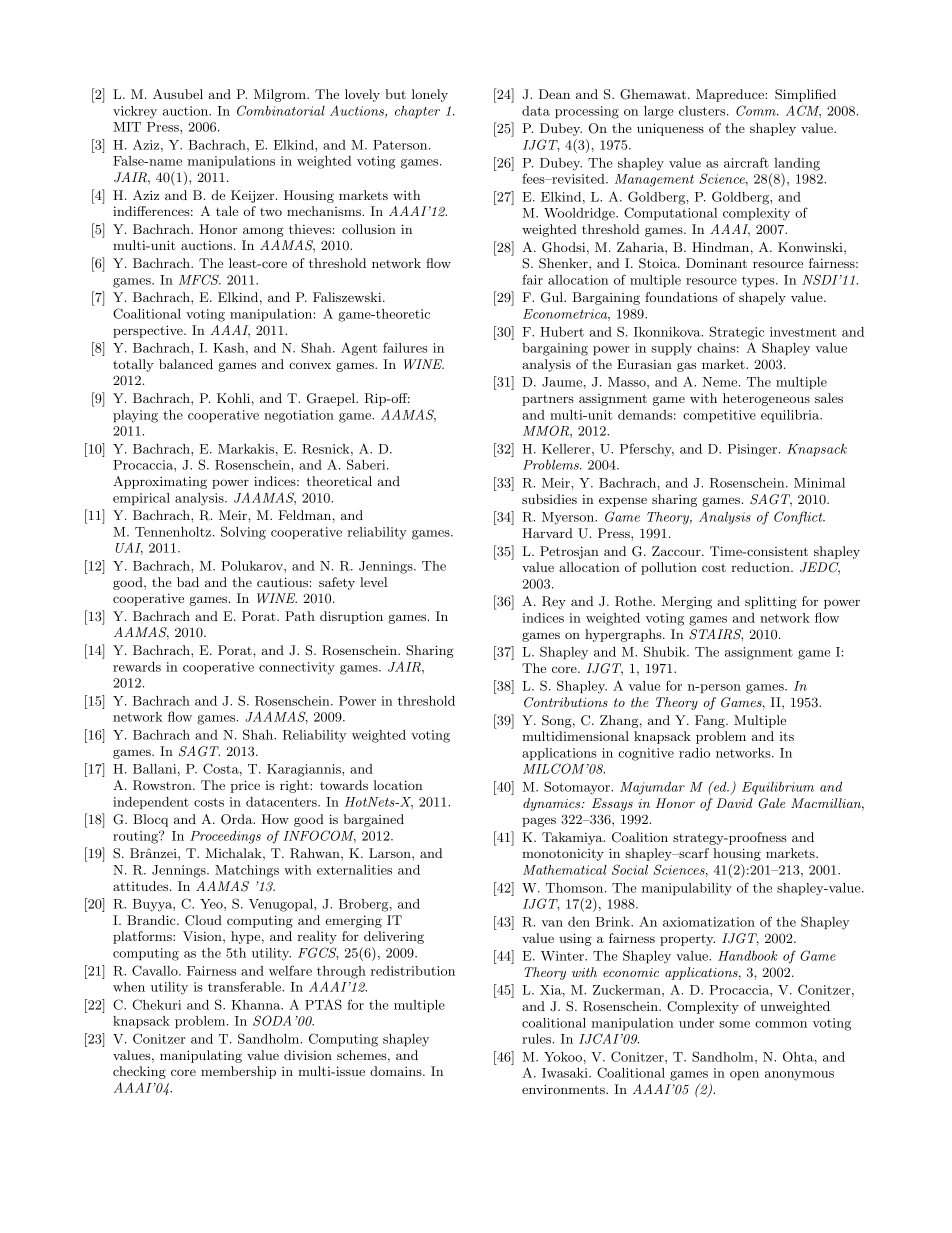  Describe the element at coordinates (771, 602) in the page. I see `splitting` at that location.
